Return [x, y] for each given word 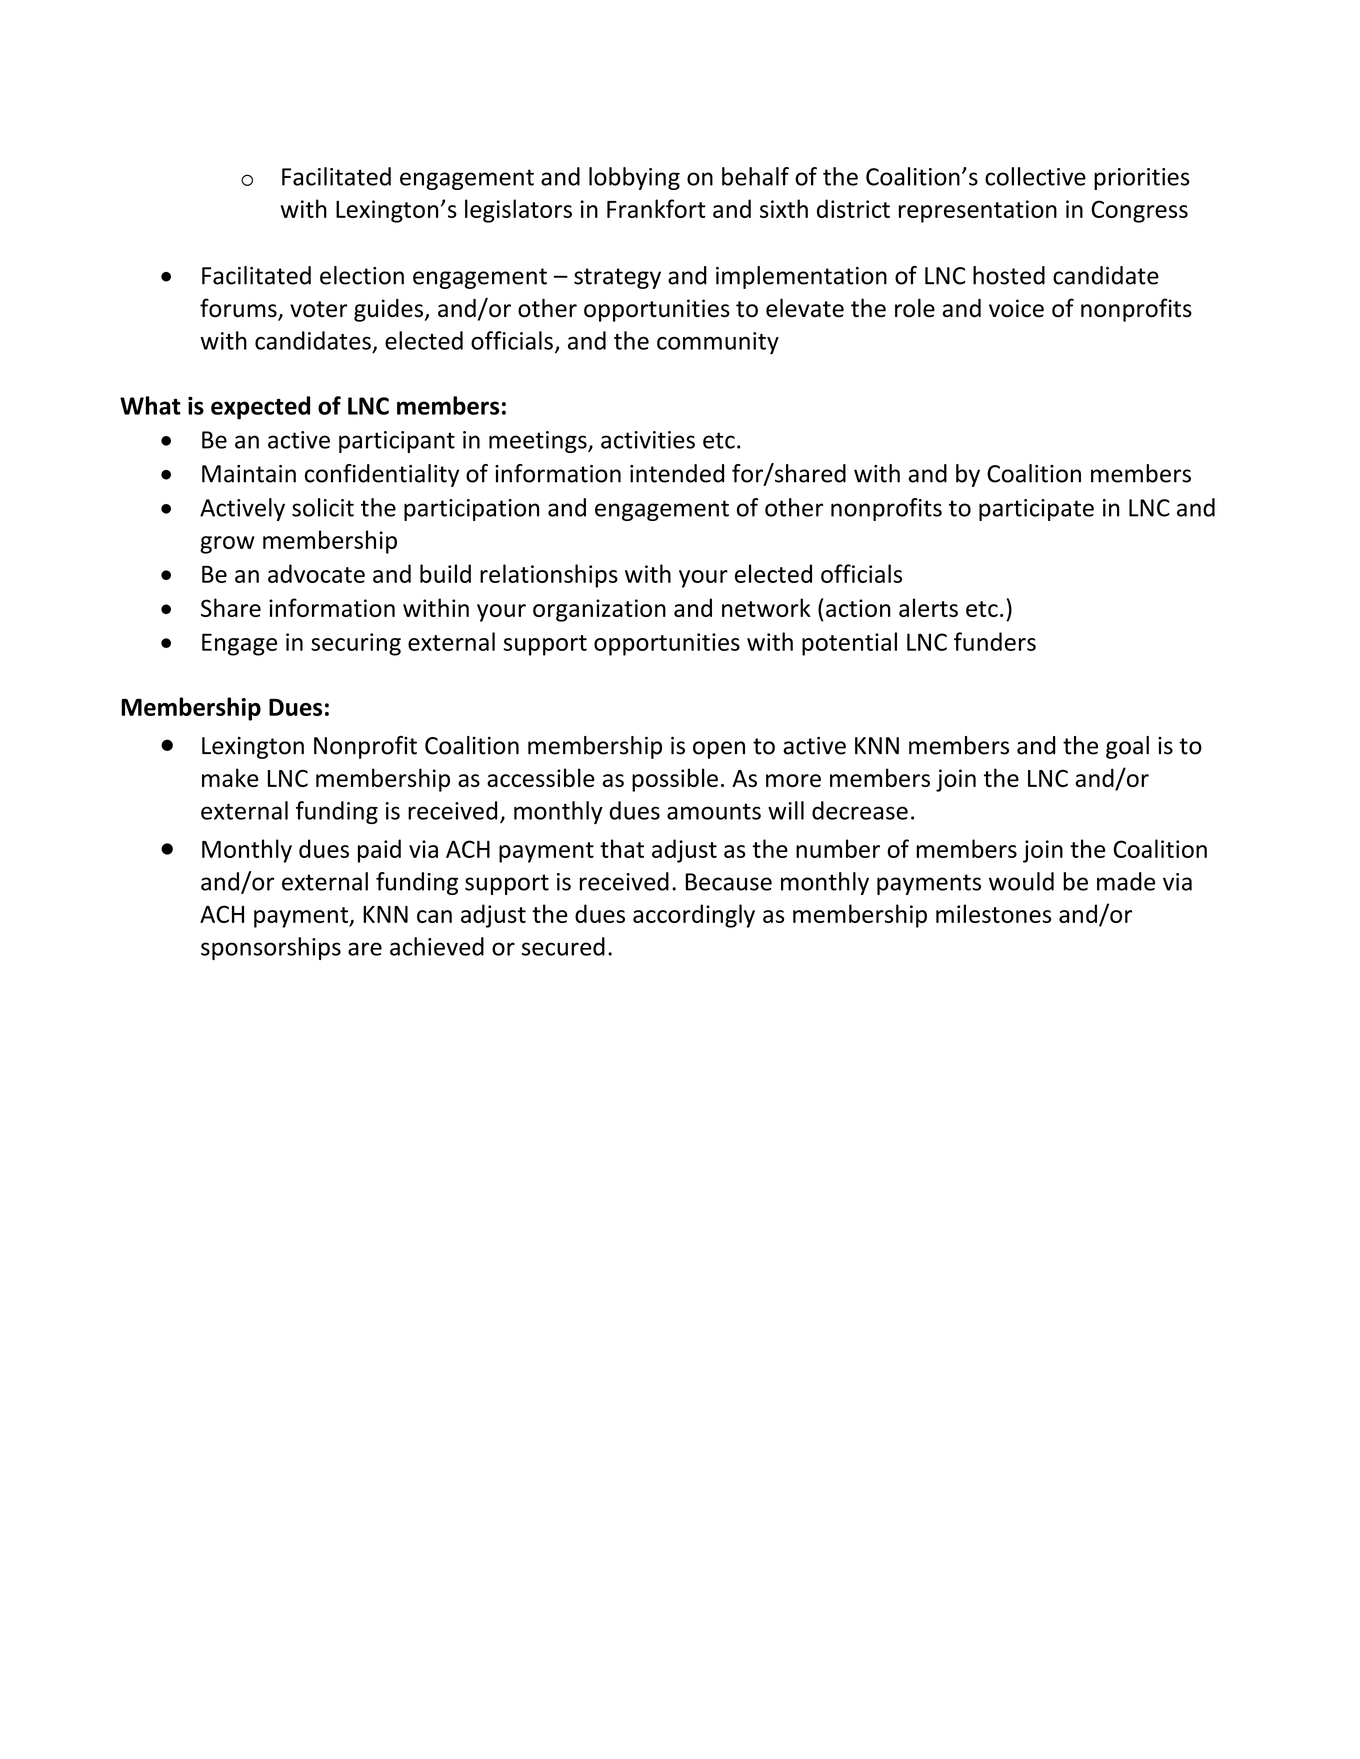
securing [356, 644]
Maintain [249, 474]
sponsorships [271, 948]
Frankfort [656, 208]
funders [995, 641]
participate [1036, 510]
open [719, 750]
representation [978, 211]
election [362, 275]
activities [648, 440]
